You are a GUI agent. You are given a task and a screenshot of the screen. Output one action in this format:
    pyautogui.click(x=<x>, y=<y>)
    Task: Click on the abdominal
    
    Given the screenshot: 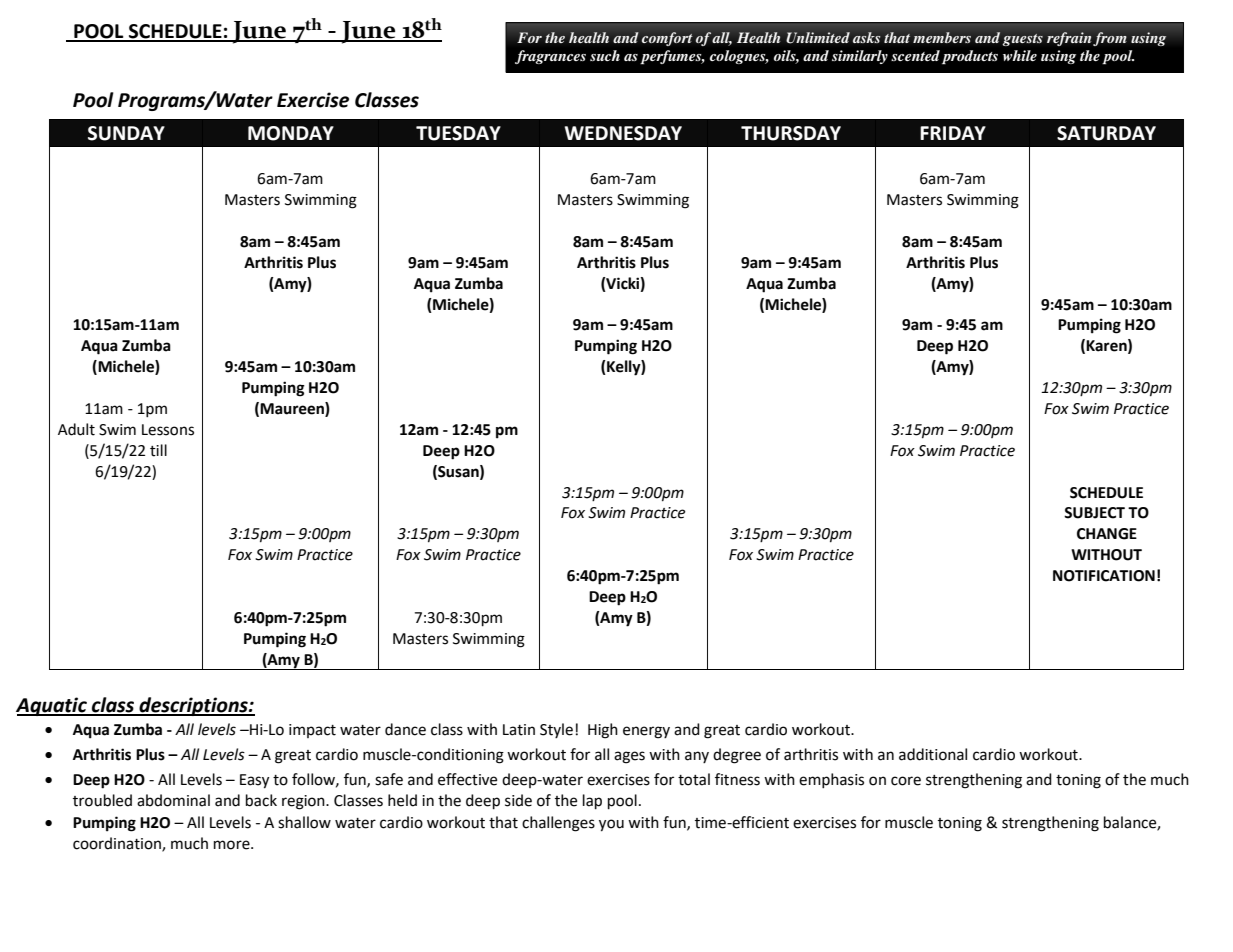 What is the action you would take?
    pyautogui.click(x=173, y=800)
